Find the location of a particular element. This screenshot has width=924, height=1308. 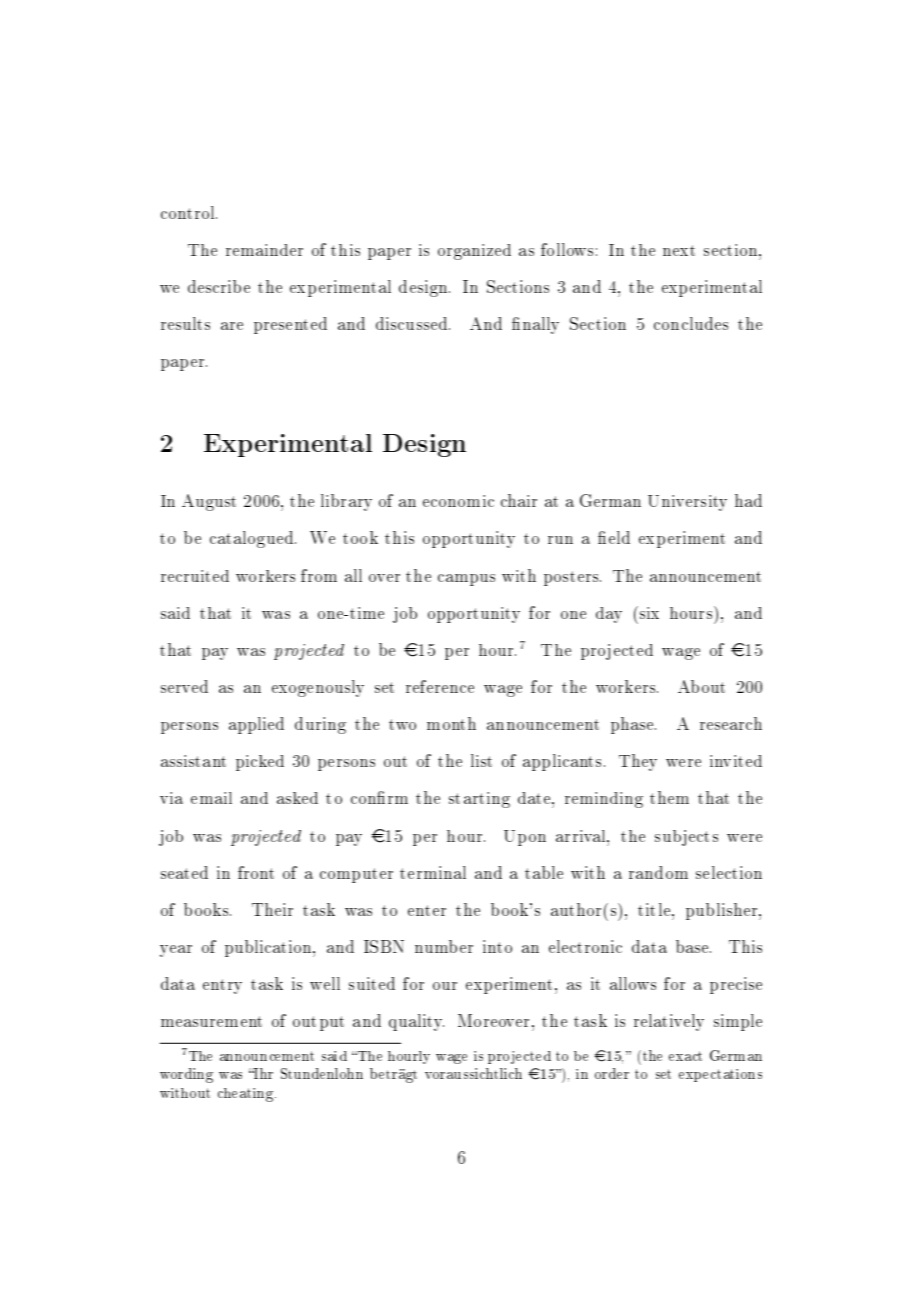

exact is located at coordinates (685, 1056).
